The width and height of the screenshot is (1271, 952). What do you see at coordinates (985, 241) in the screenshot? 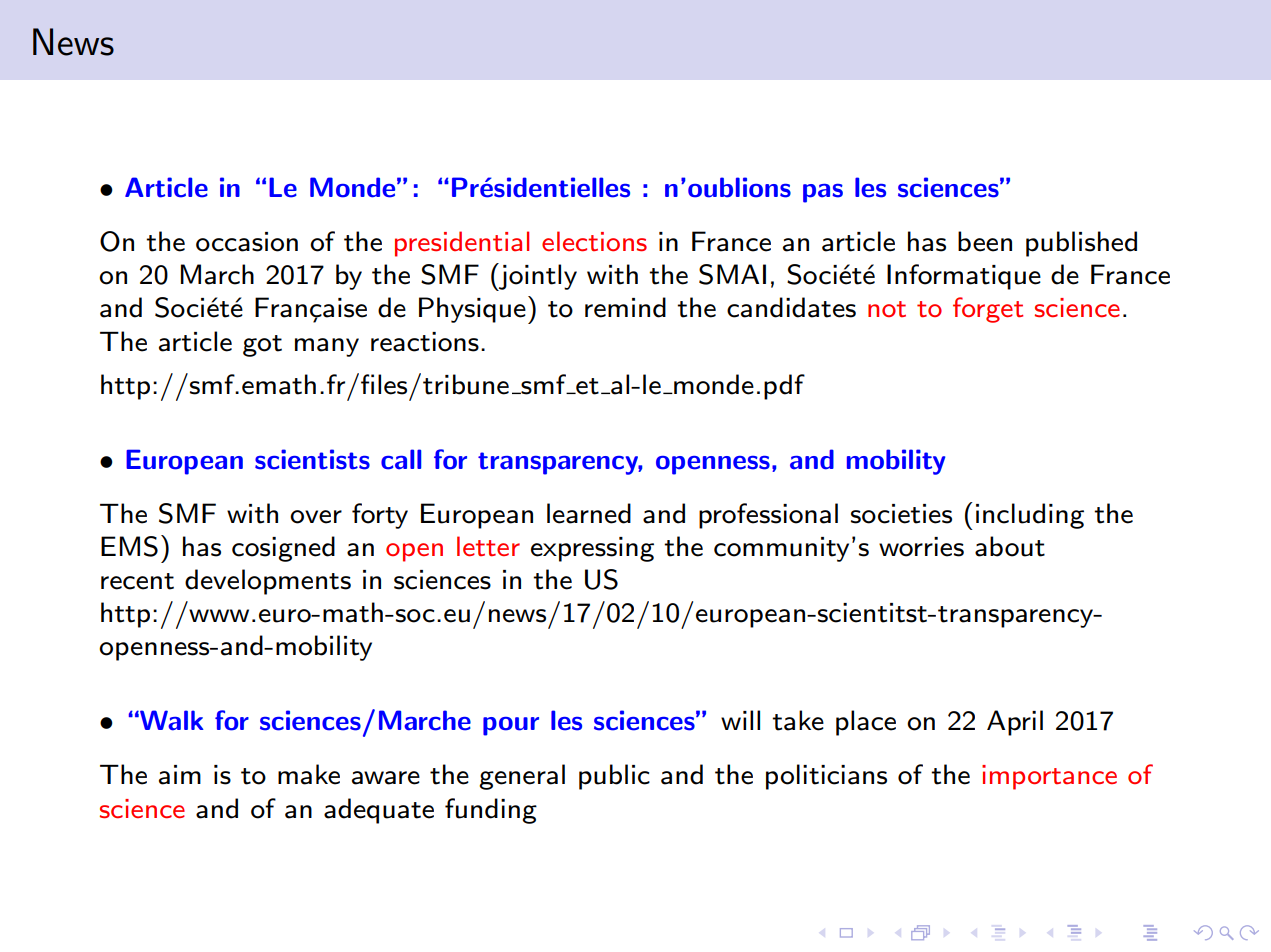
I see `been` at bounding box center [985, 241].
